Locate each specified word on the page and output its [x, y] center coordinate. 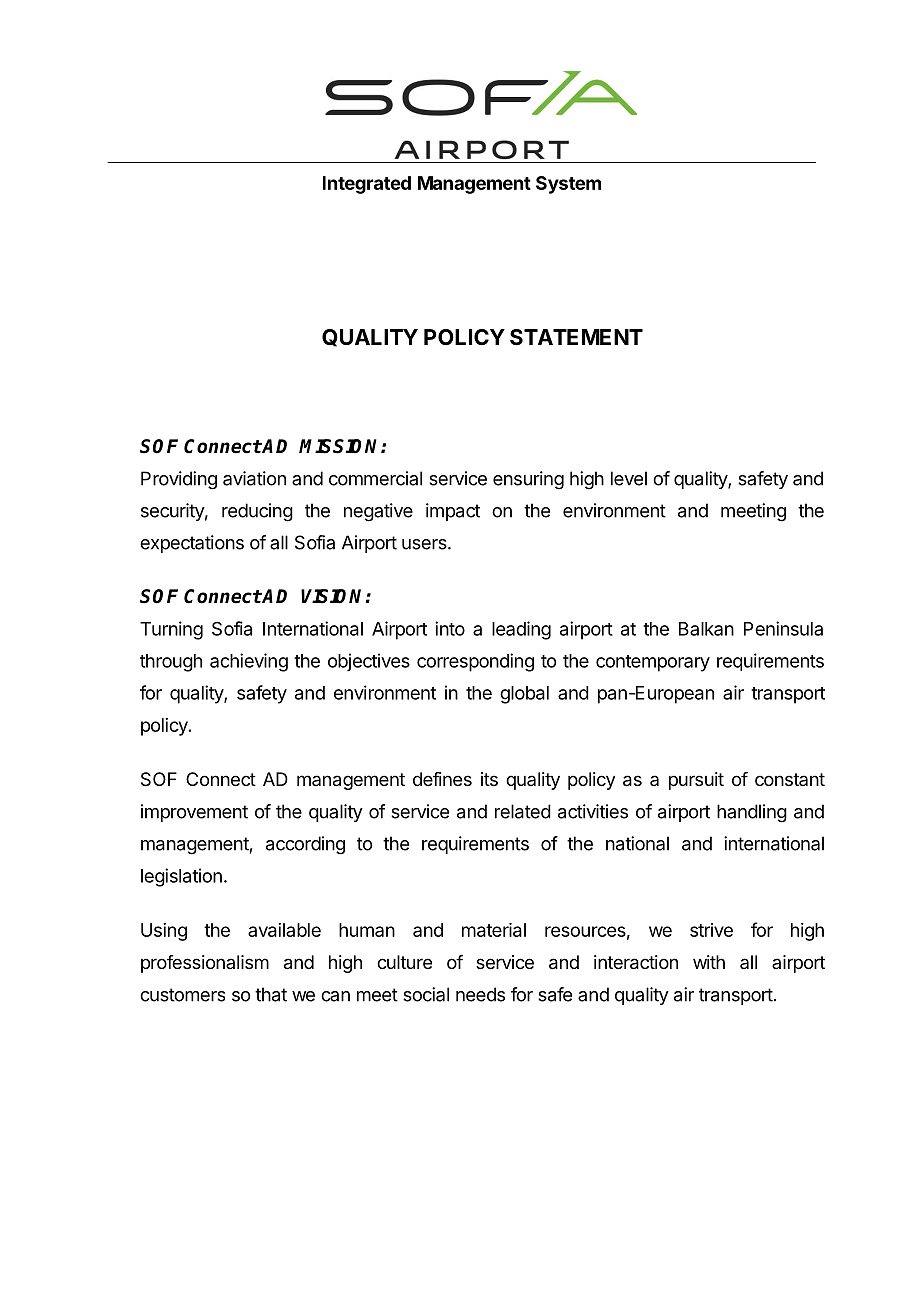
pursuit [696, 781]
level [629, 478]
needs [480, 994]
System [568, 185]
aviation [254, 478]
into [450, 628]
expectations [192, 544]
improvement [194, 813]
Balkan [706, 629]
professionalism [205, 964]
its [489, 779]
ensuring [528, 480]
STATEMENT [576, 337]
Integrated [367, 185]
